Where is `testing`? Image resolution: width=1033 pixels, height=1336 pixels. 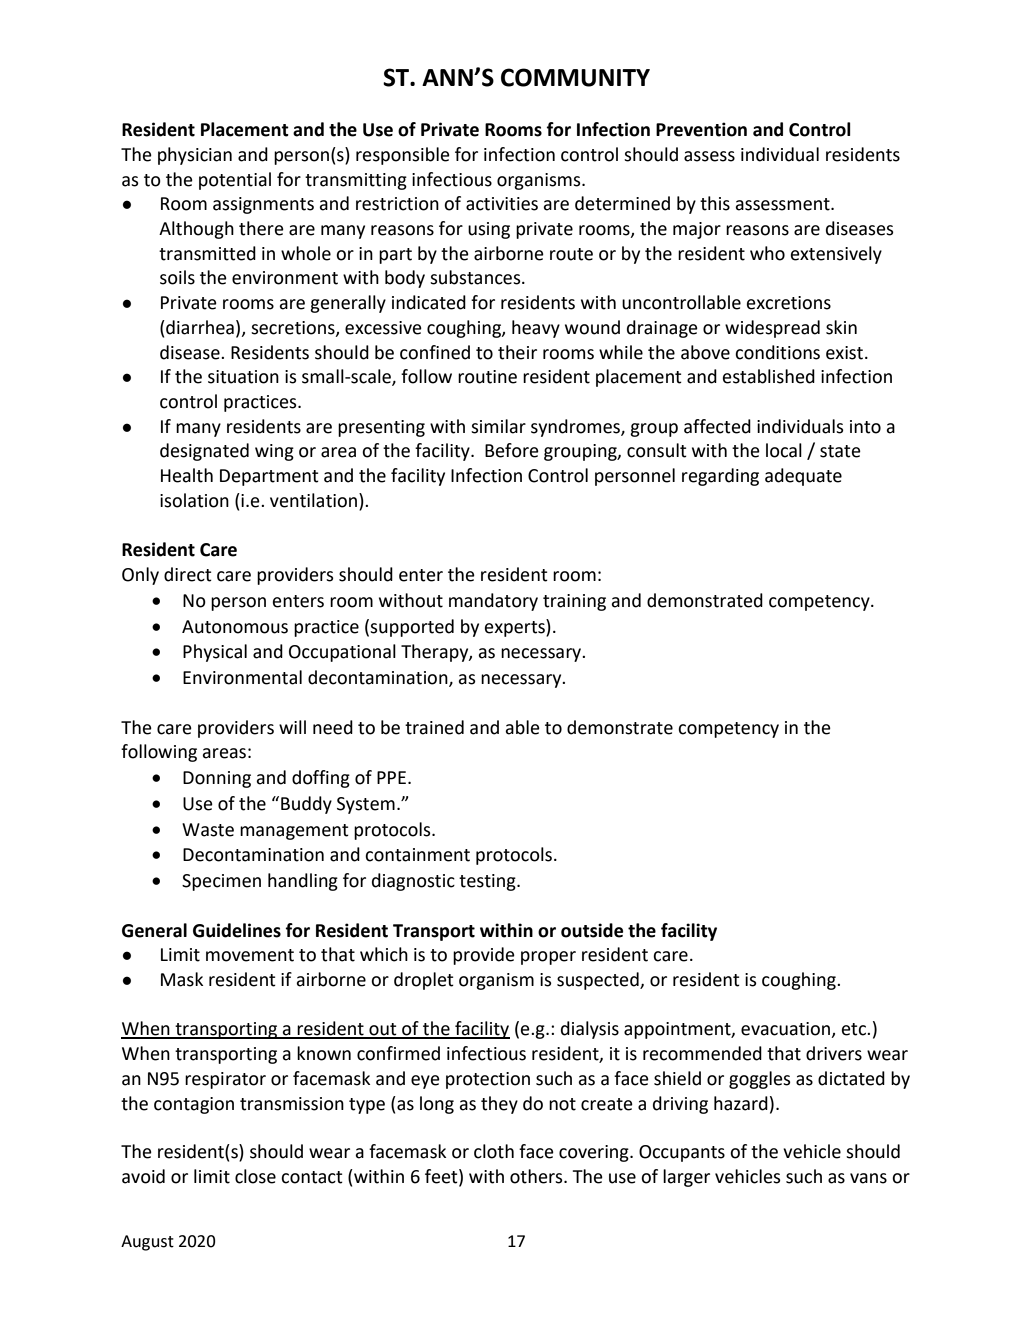
testing is located at coordinates (488, 882).
